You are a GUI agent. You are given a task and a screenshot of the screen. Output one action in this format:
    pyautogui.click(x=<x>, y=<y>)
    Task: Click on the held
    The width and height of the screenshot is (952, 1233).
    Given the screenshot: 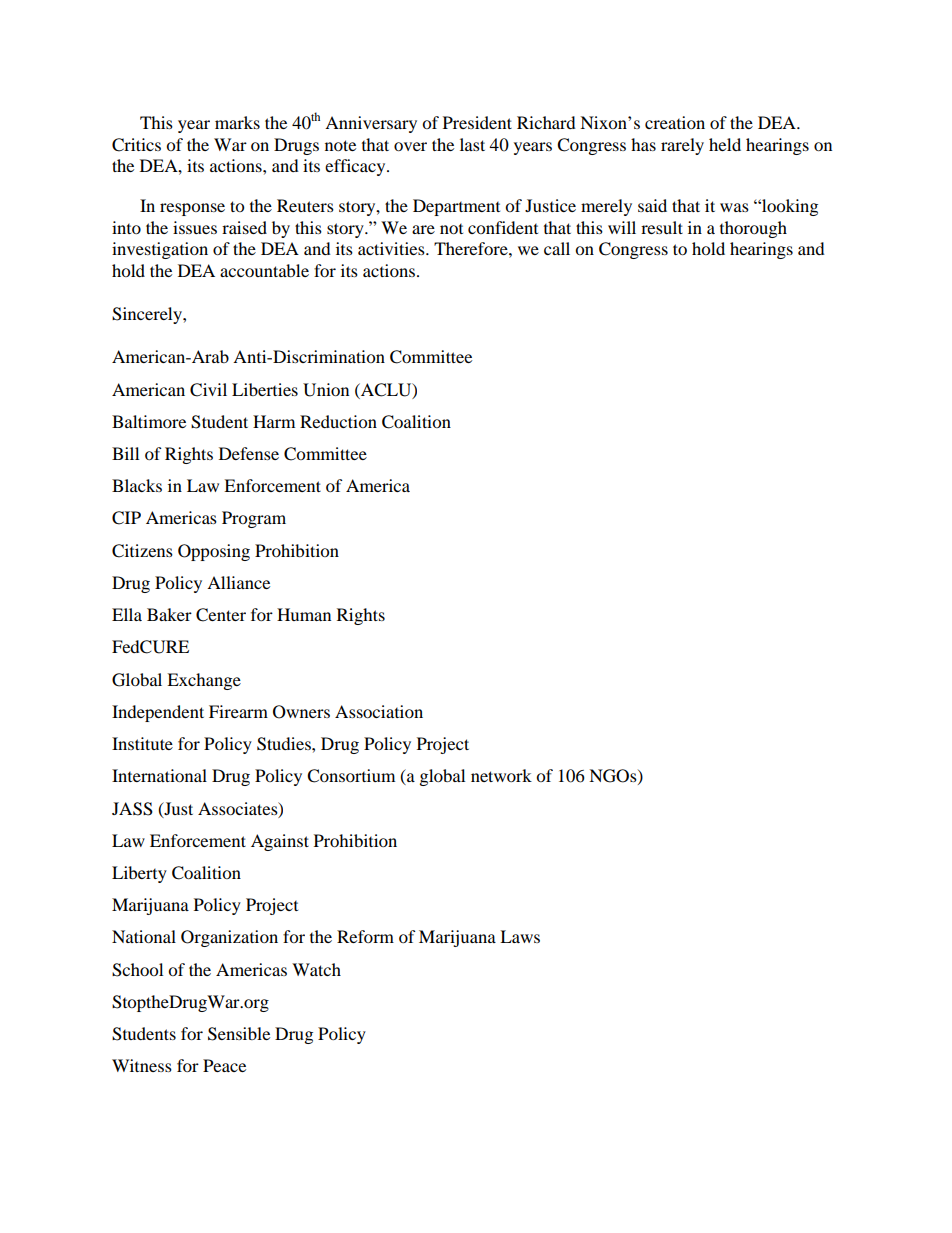 What is the action you would take?
    pyautogui.click(x=725, y=144)
